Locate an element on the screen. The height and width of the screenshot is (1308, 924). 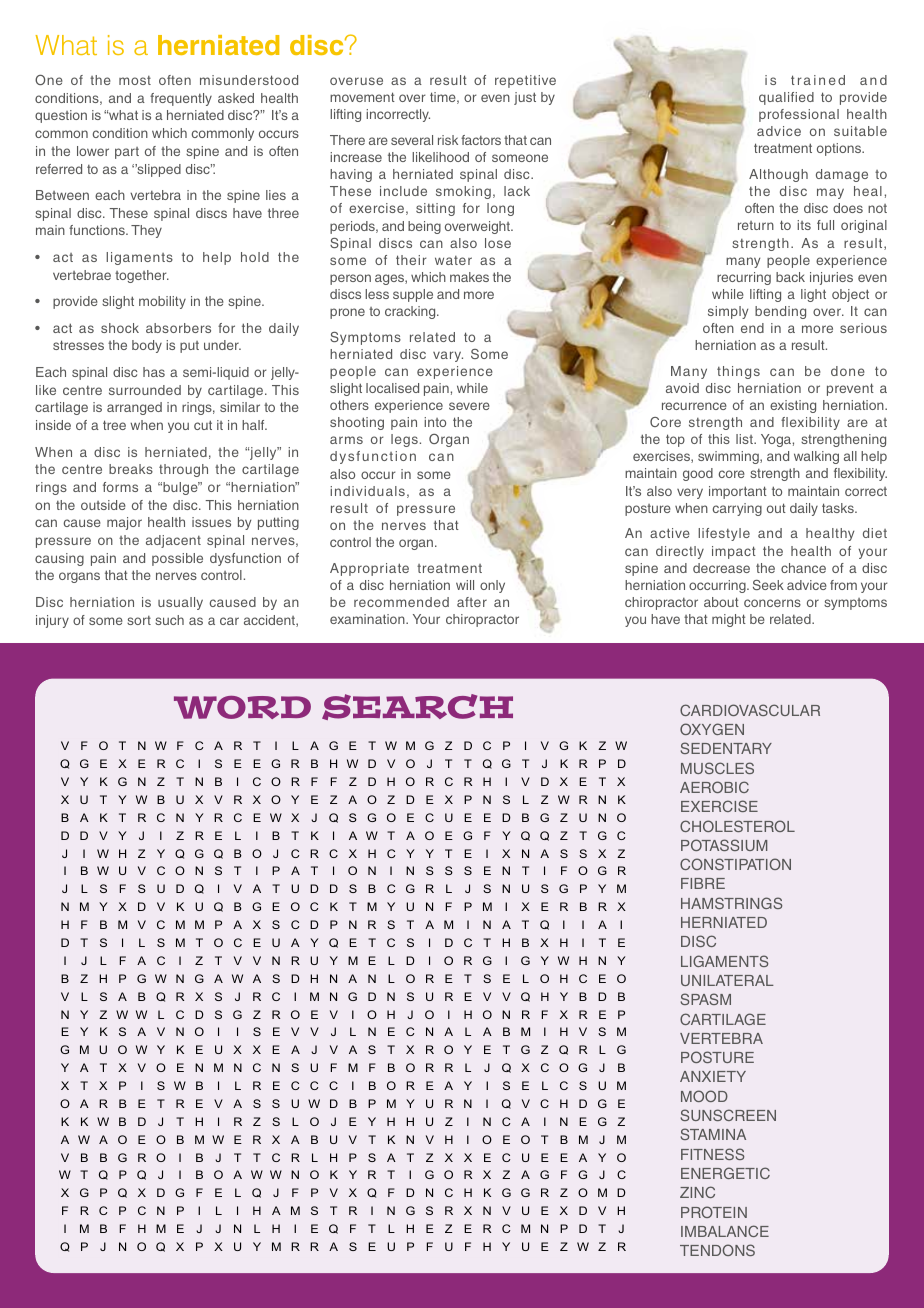
surrounded is located at coordinates (145, 390).
